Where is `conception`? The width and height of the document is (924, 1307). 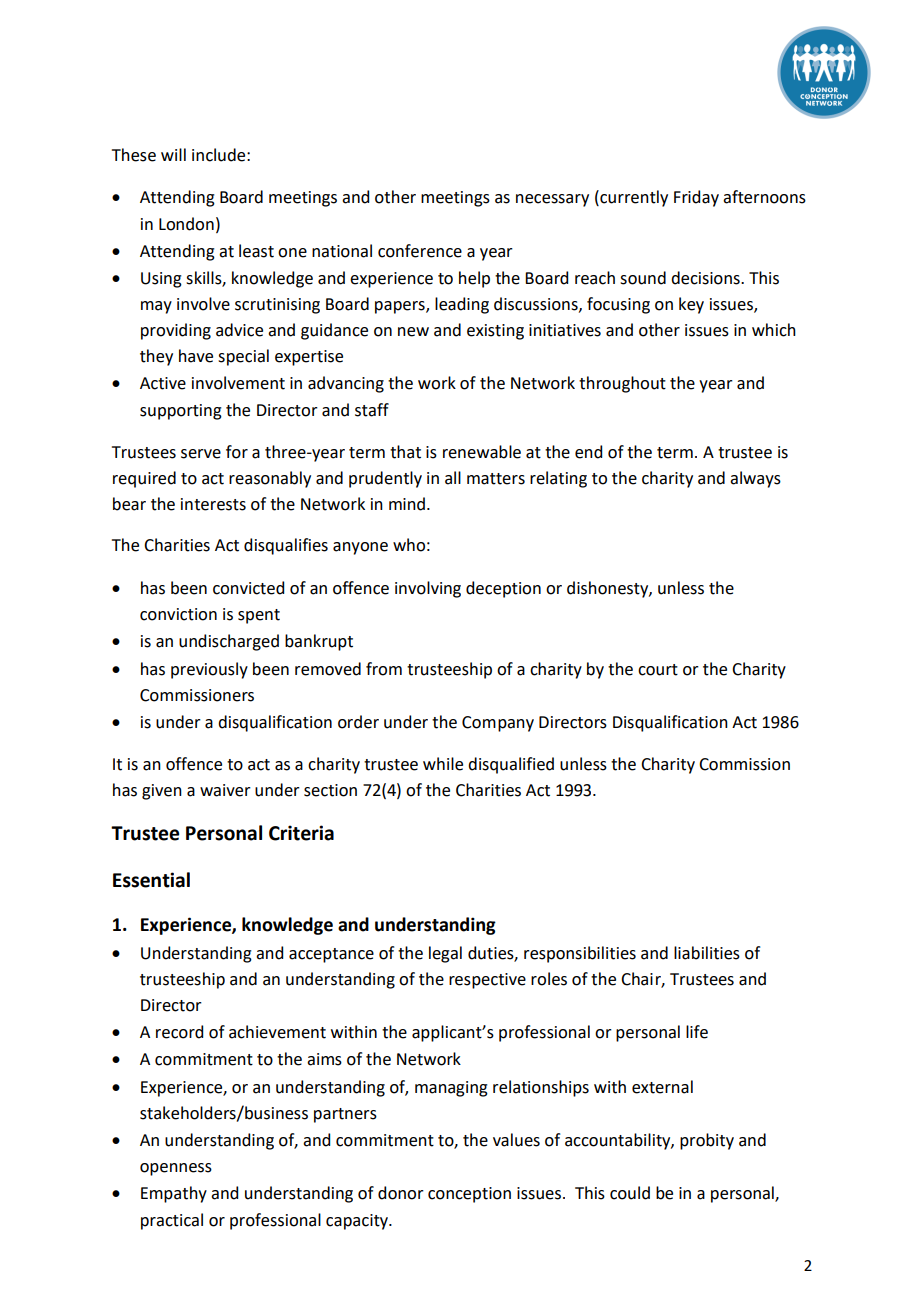 conception is located at coordinates (469, 1195).
